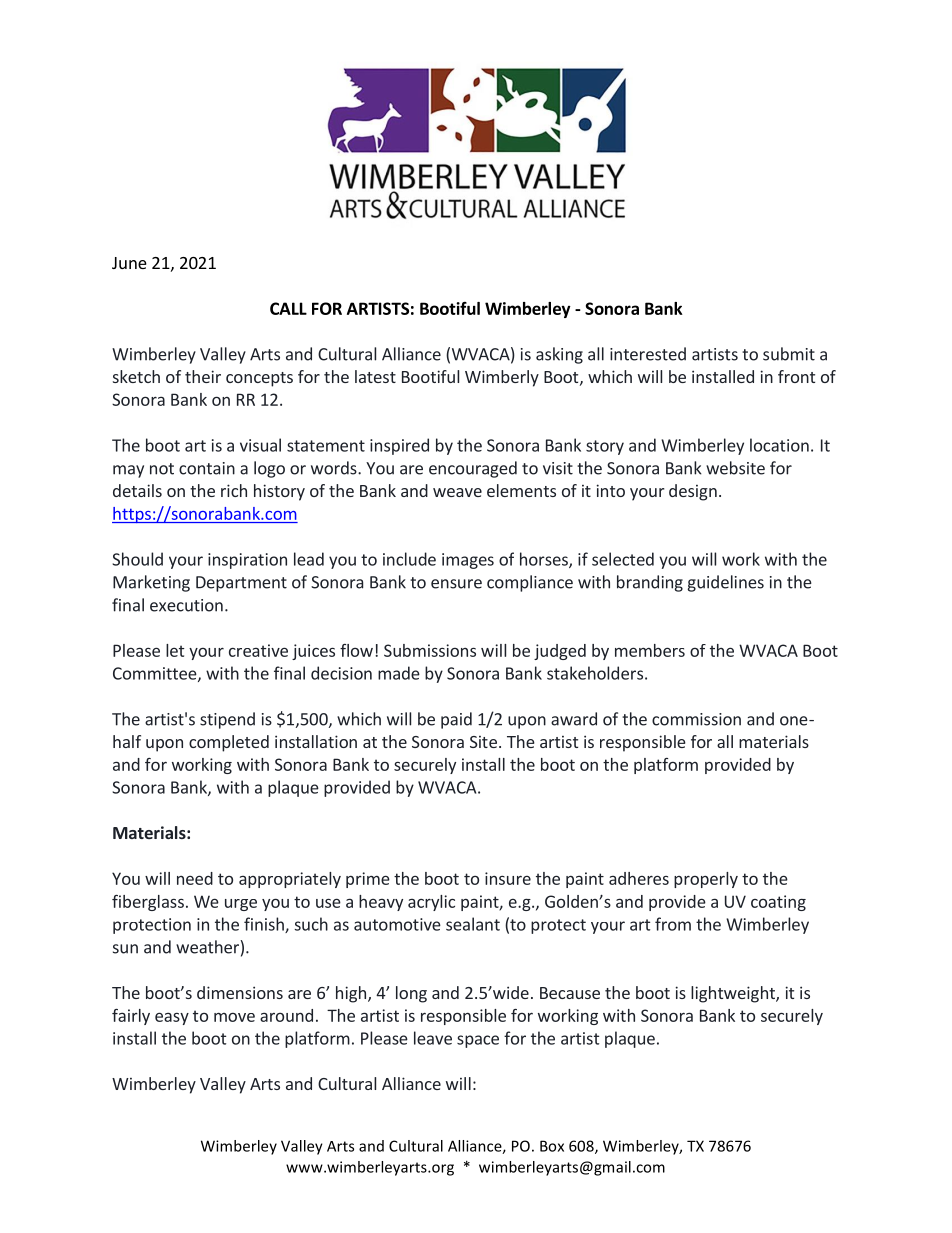 The image size is (952, 1233). I want to click on easy, so click(172, 1018).
